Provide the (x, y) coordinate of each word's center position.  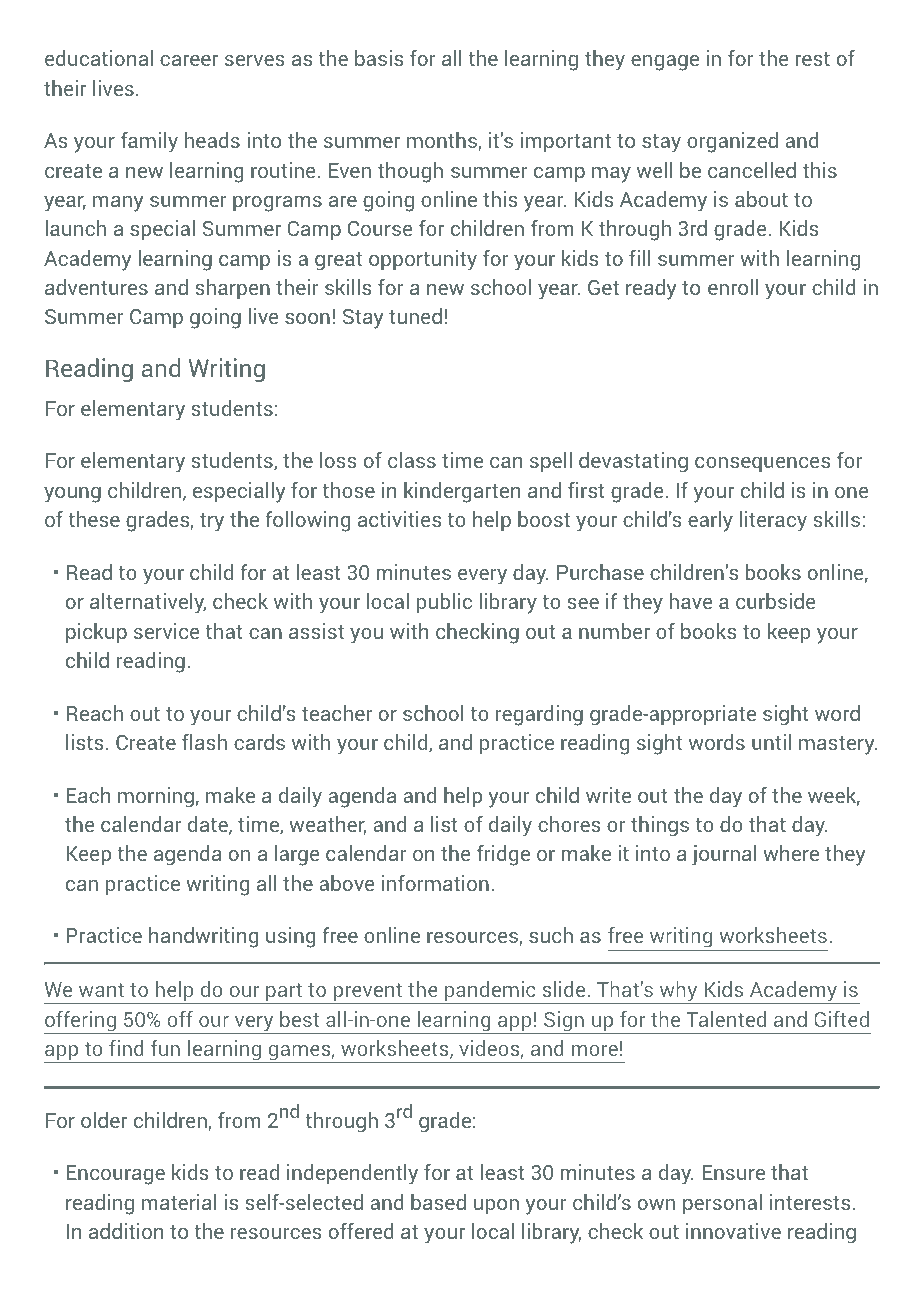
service (166, 631)
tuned (415, 316)
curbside (775, 601)
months (442, 140)
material (179, 1202)
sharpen (233, 289)
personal (722, 1204)
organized (732, 142)
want (101, 990)
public (444, 603)
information (435, 883)
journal (724, 855)
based (438, 1202)
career (189, 60)
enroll (733, 287)
